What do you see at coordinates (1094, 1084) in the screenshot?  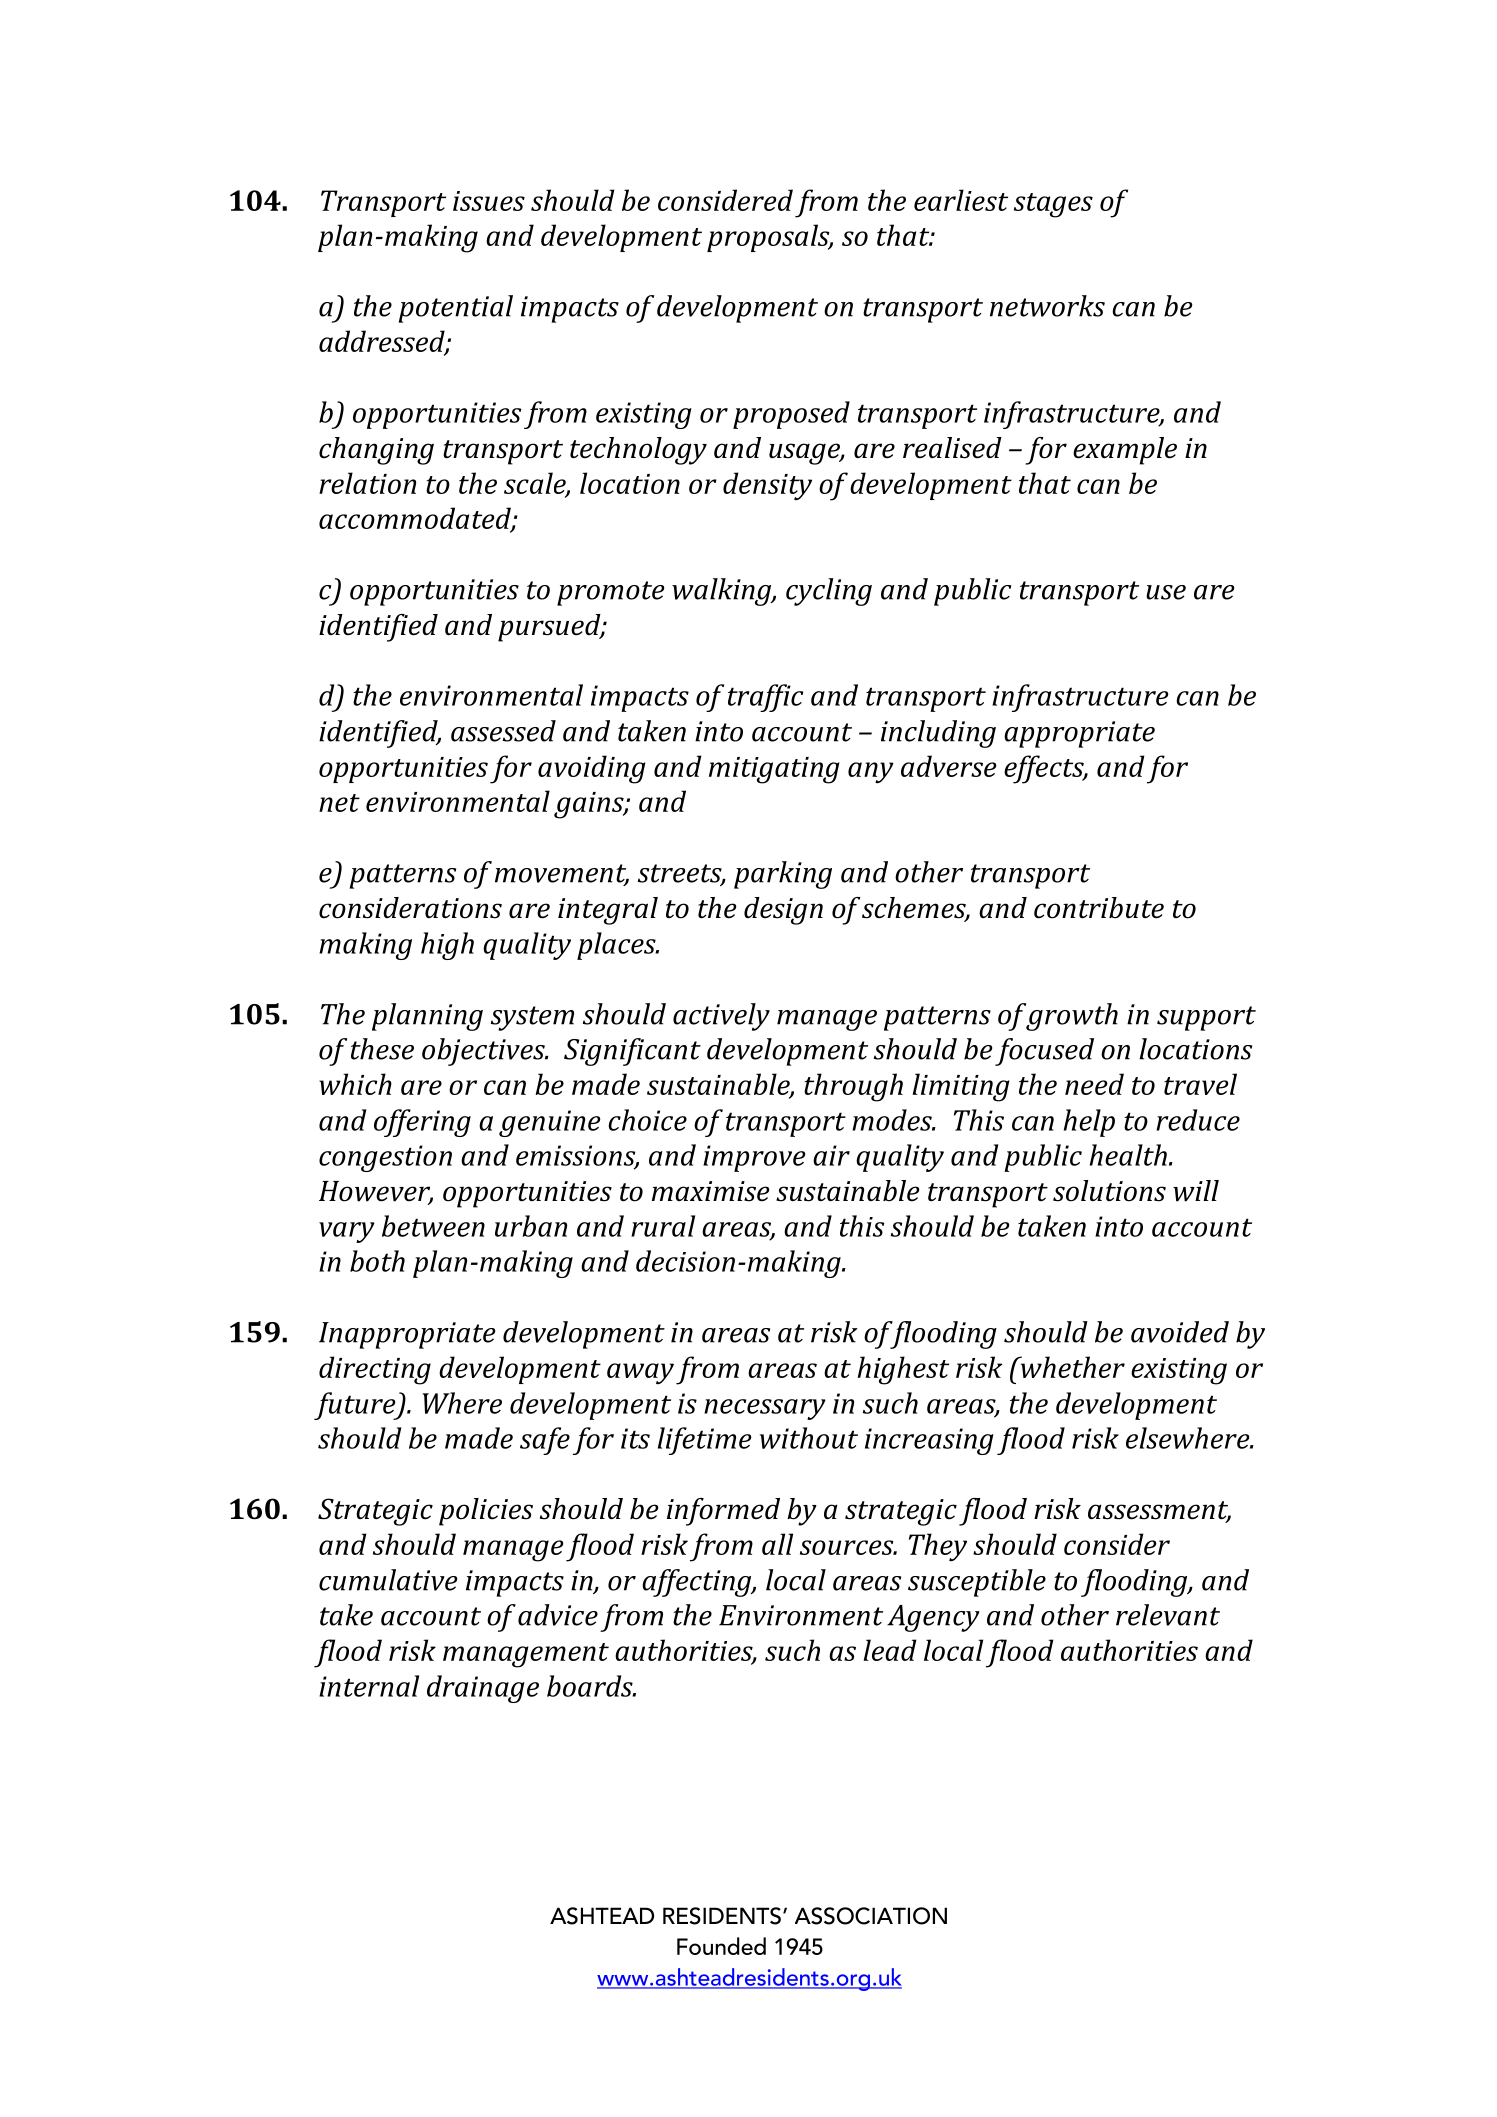 I see `need` at bounding box center [1094, 1084].
